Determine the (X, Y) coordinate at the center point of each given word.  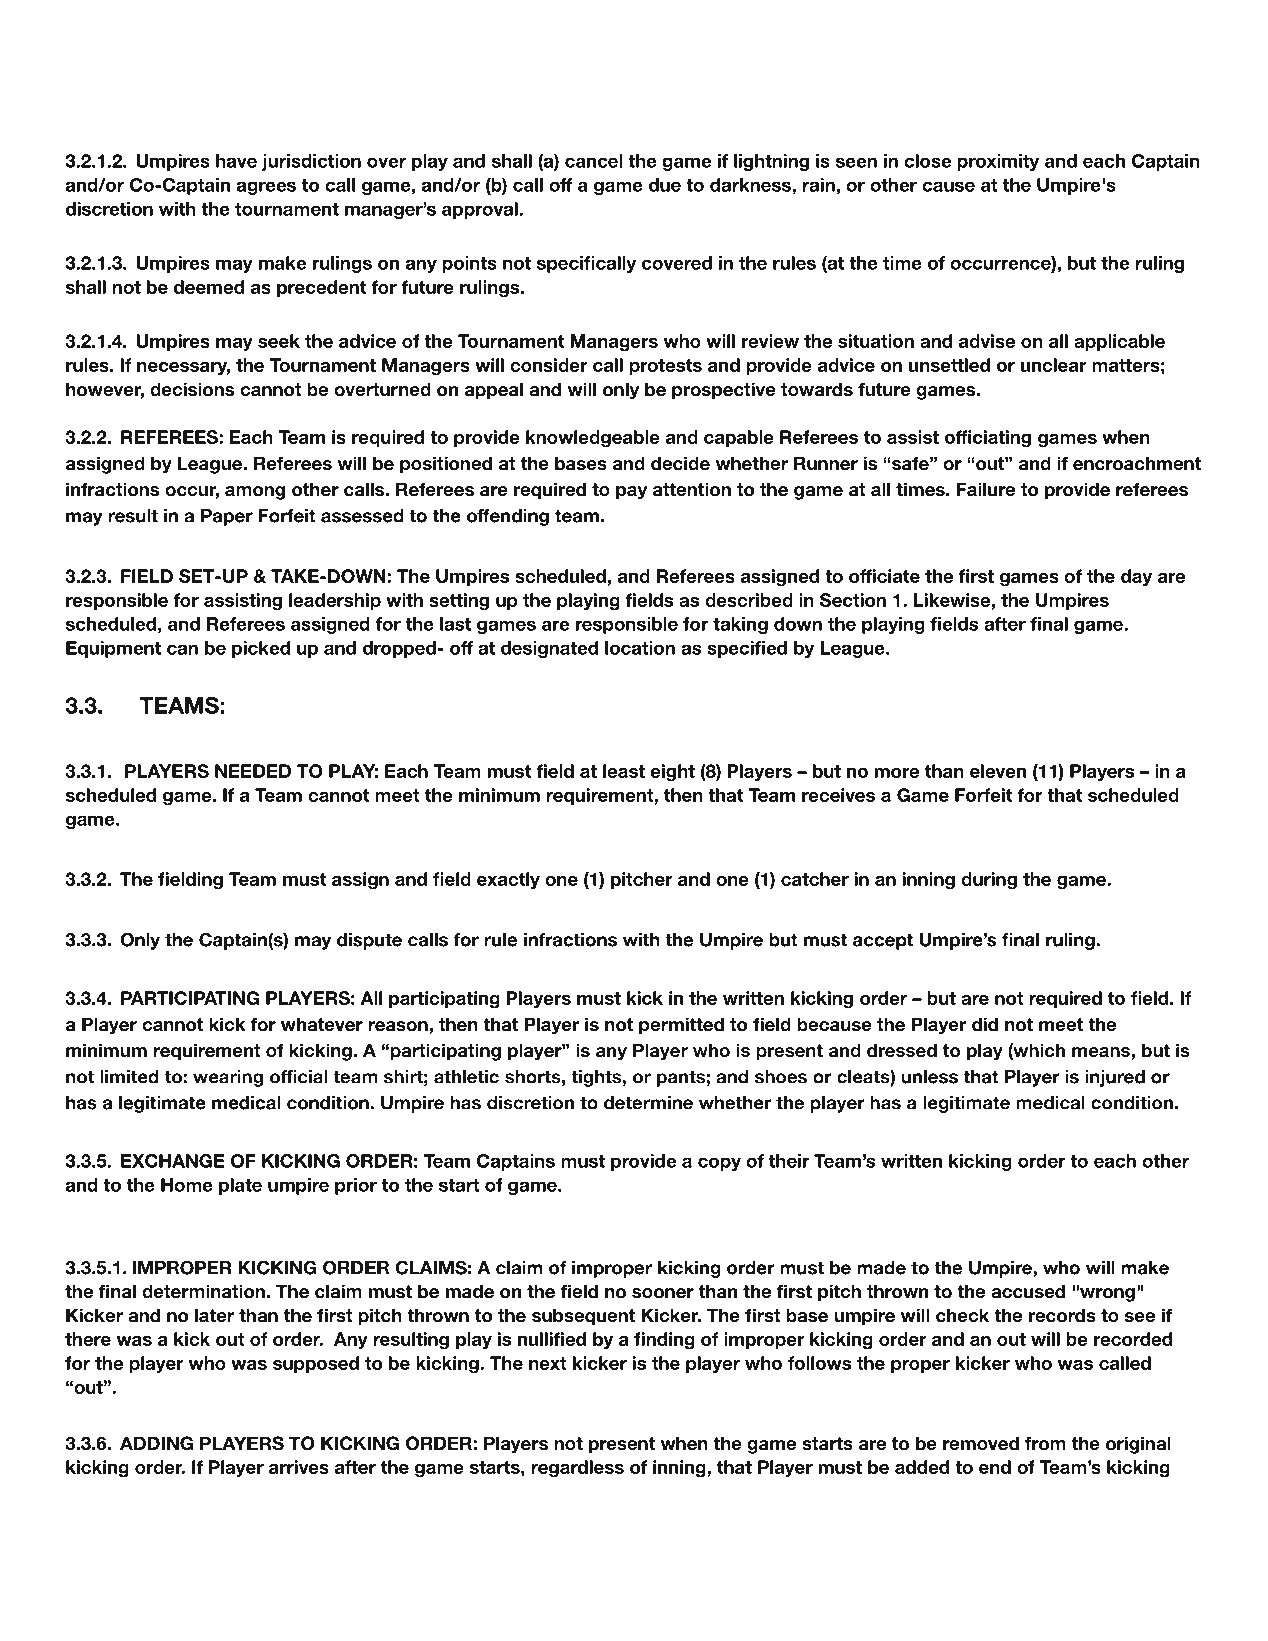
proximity (998, 162)
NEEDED (253, 771)
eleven (998, 771)
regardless (577, 1469)
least (624, 771)
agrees (266, 188)
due (665, 185)
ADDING (156, 1443)
